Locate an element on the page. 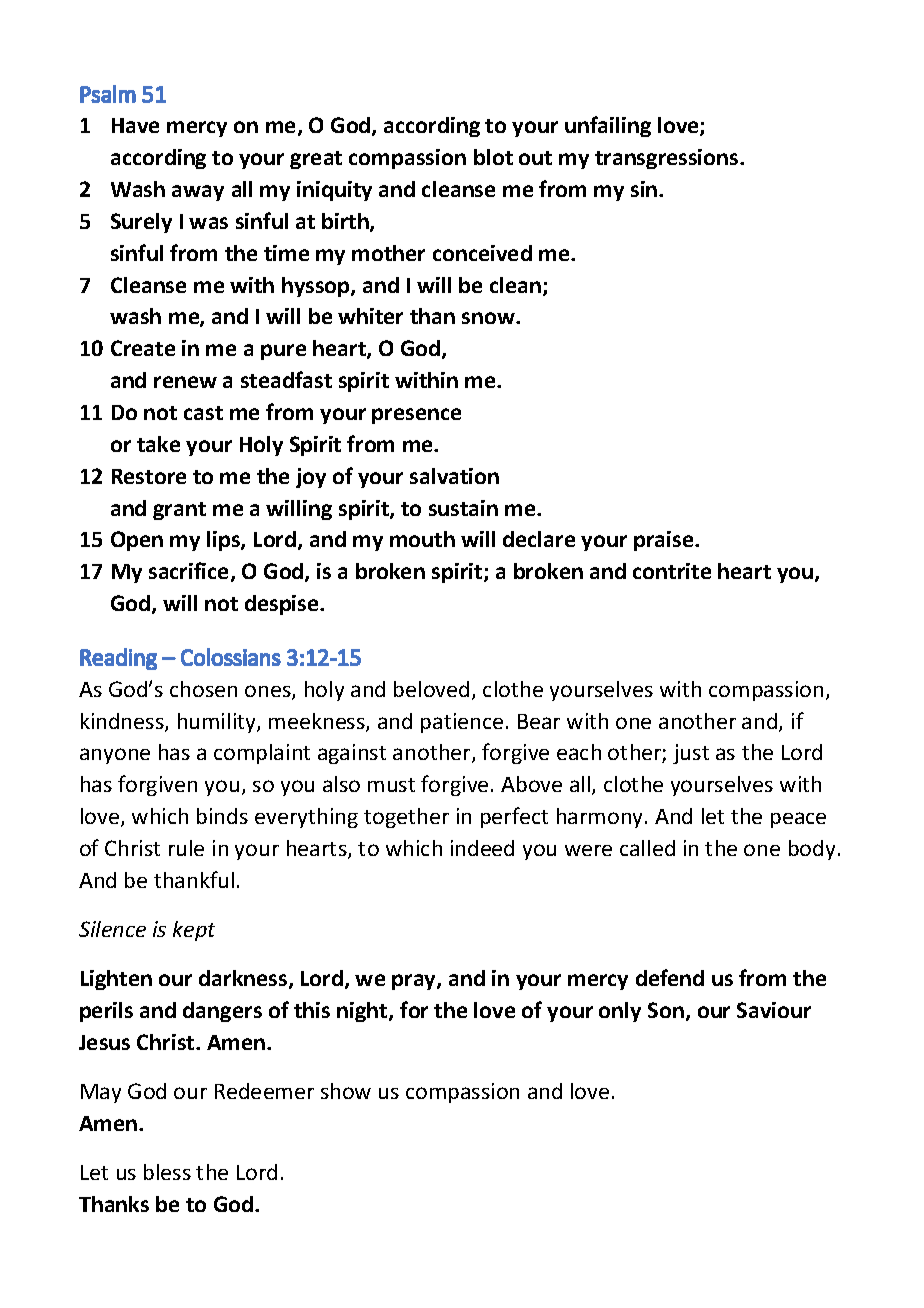 The image size is (924, 1308). transgressions is located at coordinates (668, 159).
